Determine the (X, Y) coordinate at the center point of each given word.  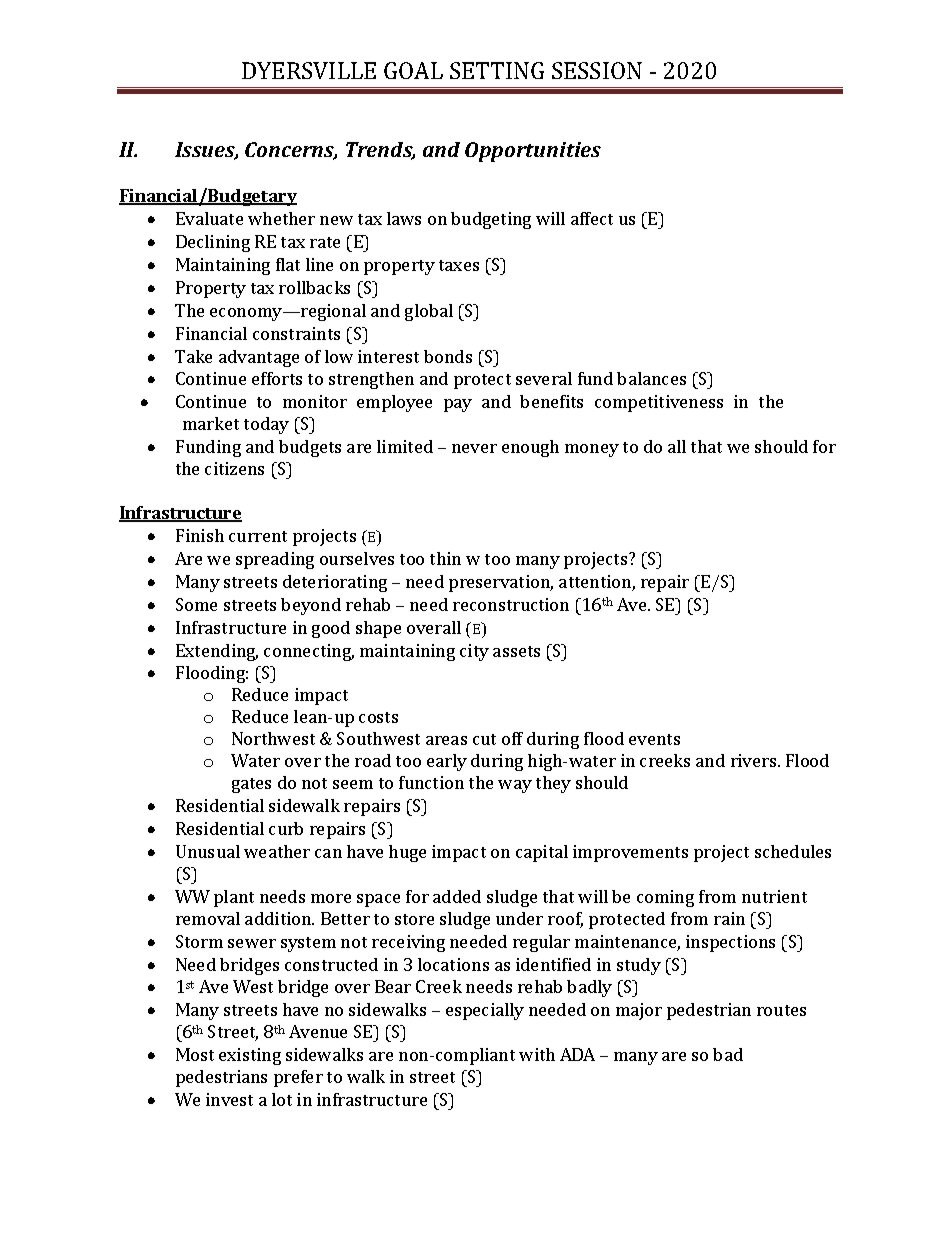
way (515, 786)
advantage (259, 358)
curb (286, 828)
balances (651, 378)
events (654, 739)
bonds (448, 356)
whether (281, 218)
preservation (501, 583)
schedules (793, 851)
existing (250, 1056)
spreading (275, 560)
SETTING (497, 70)
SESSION (597, 70)
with (537, 1054)
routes (781, 1010)
